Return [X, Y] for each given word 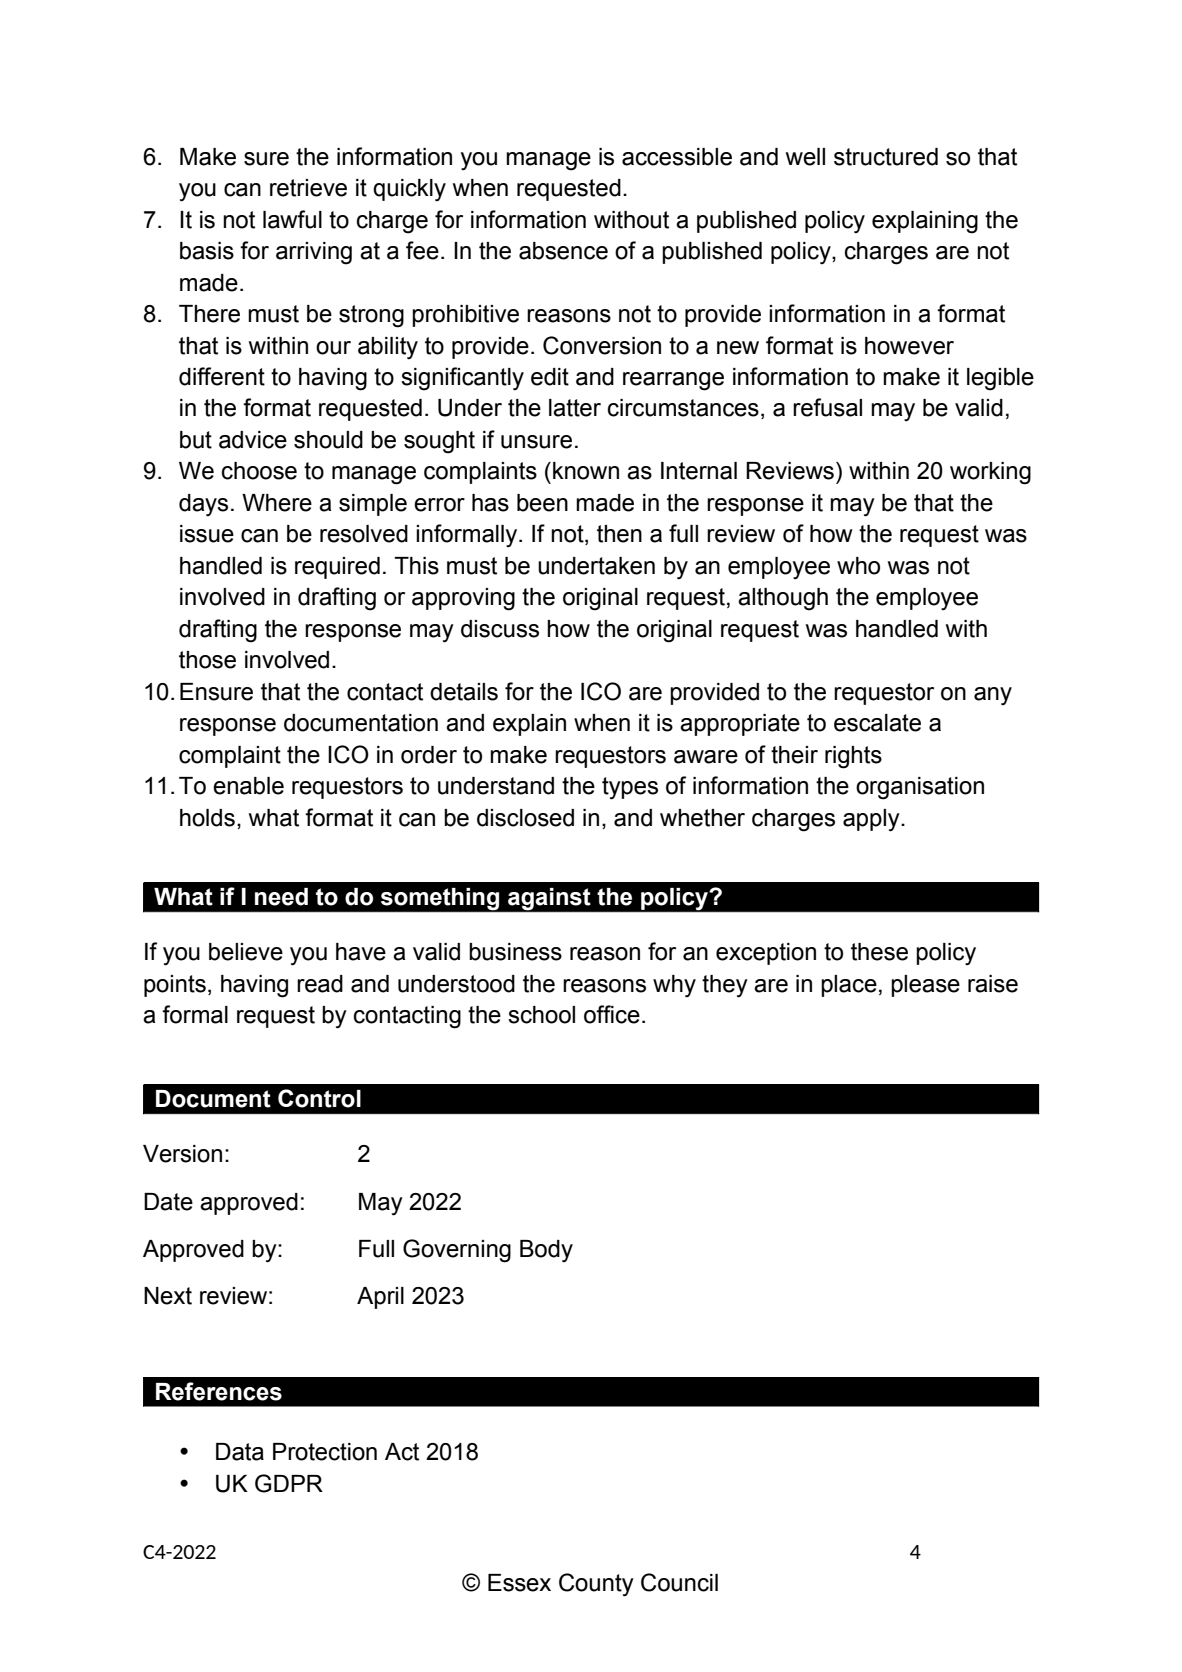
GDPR [289, 1483]
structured [886, 157]
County [596, 1585]
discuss [500, 629]
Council [679, 1582]
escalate [877, 723]
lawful [292, 219]
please [925, 986]
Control [319, 1098]
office [612, 1014]
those [207, 660]
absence [563, 251]
